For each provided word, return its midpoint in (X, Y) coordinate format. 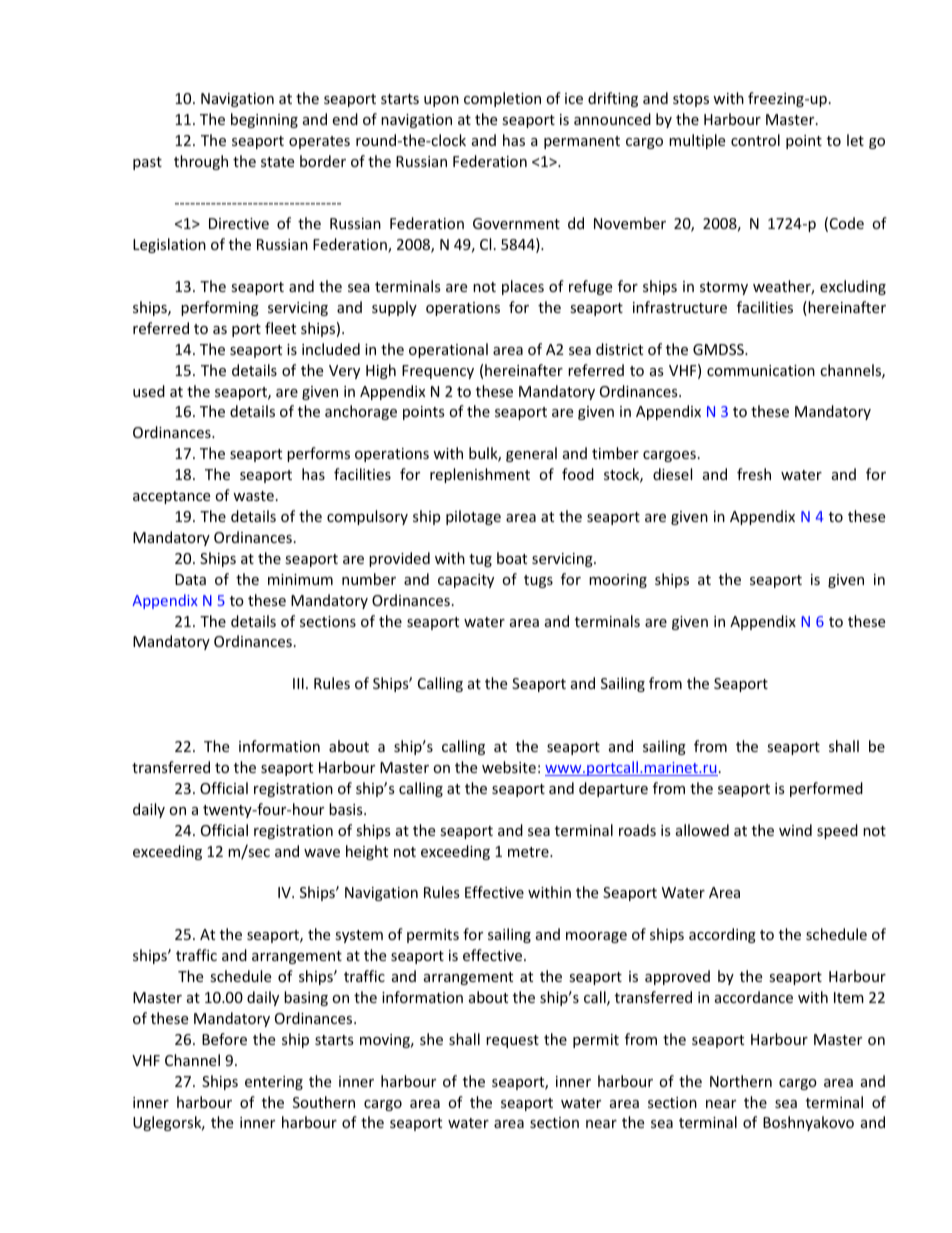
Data (190, 579)
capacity (466, 581)
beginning (264, 120)
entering (274, 1083)
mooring (618, 581)
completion (502, 99)
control (755, 140)
